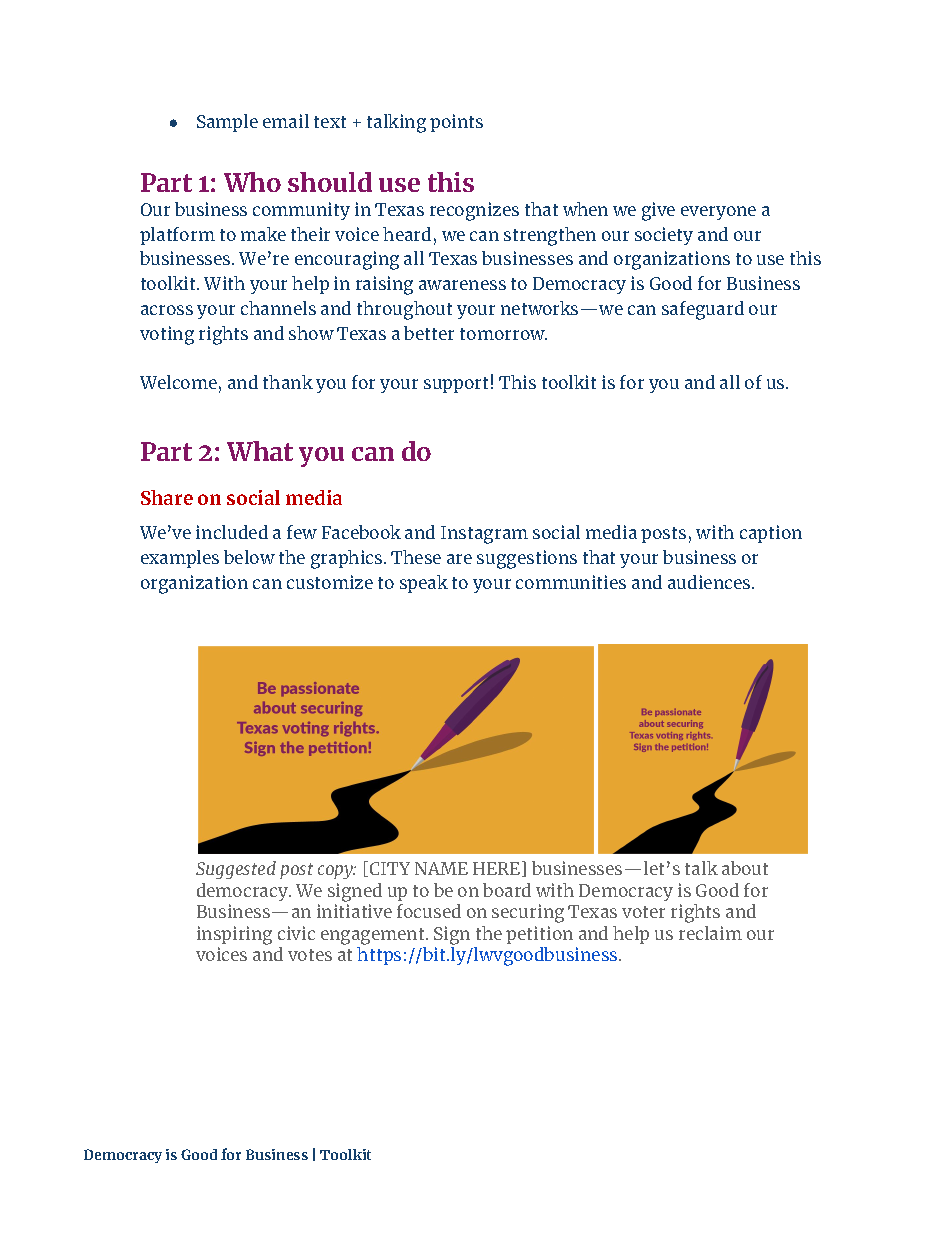 The height and width of the screenshot is (1233, 952). Describe the element at coordinates (703, 310) in the screenshot. I see `safeguard` at that location.
